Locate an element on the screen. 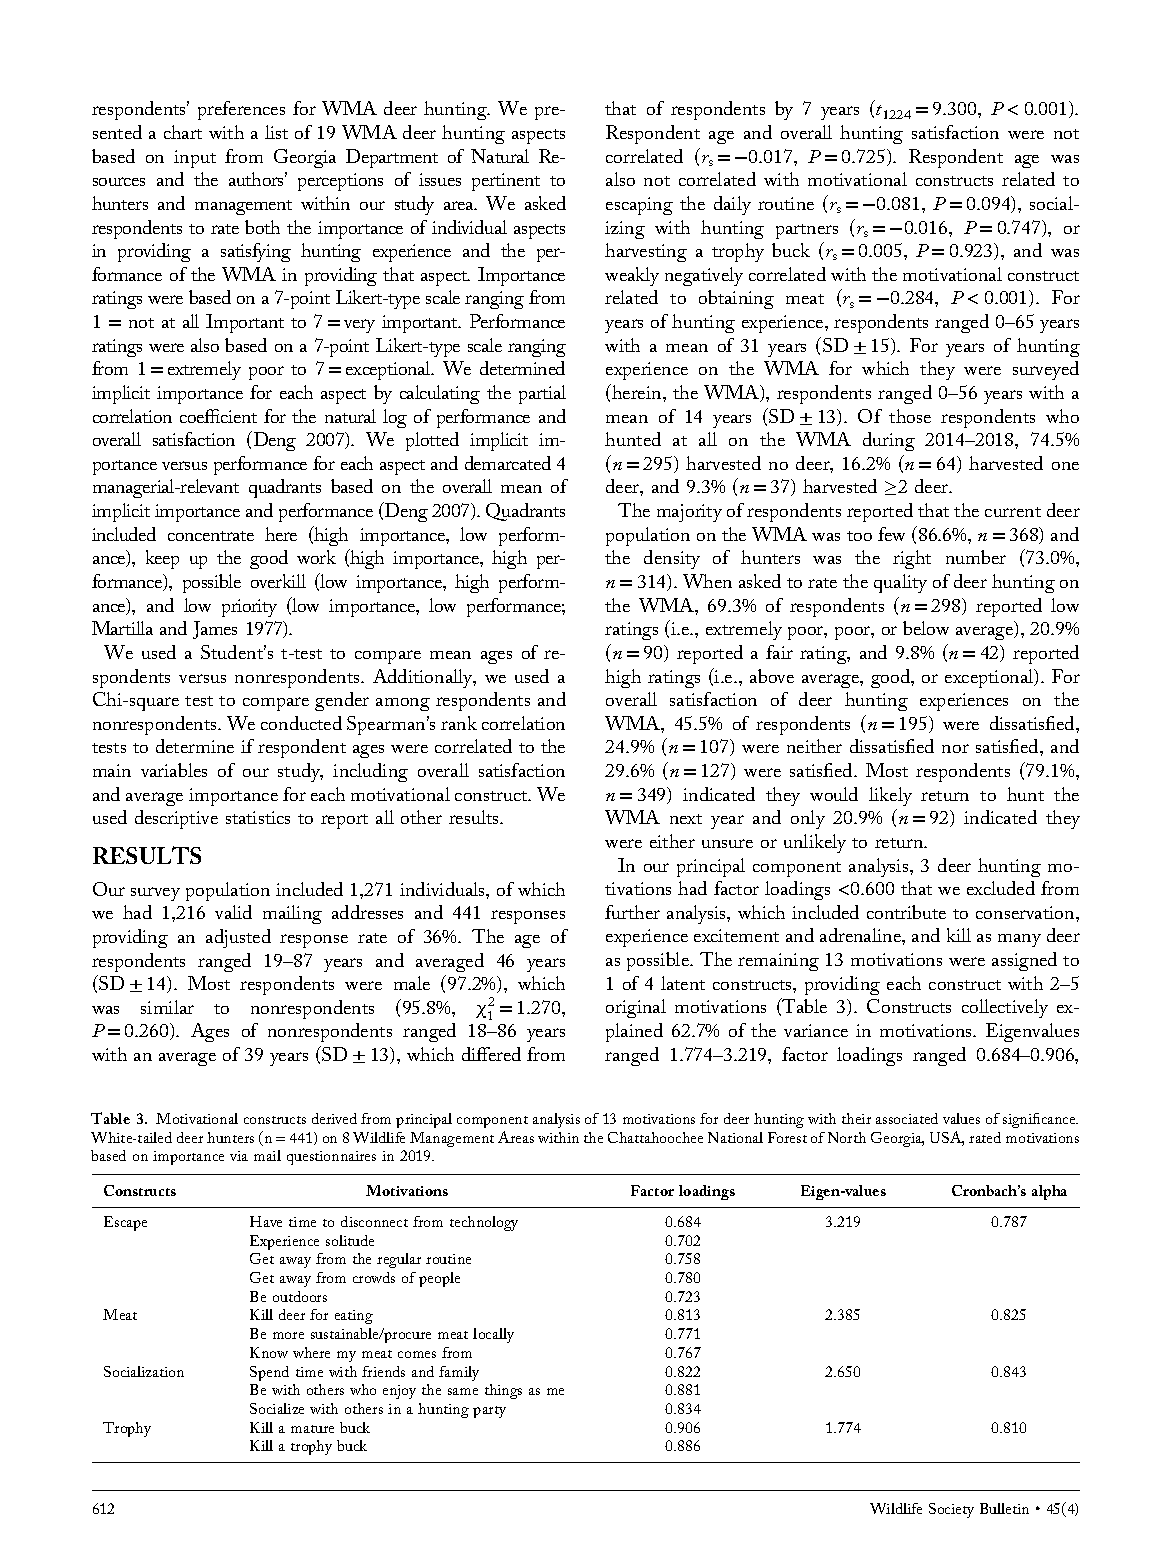 This screenshot has width=1176, height=1563. mature is located at coordinates (312, 1429).
